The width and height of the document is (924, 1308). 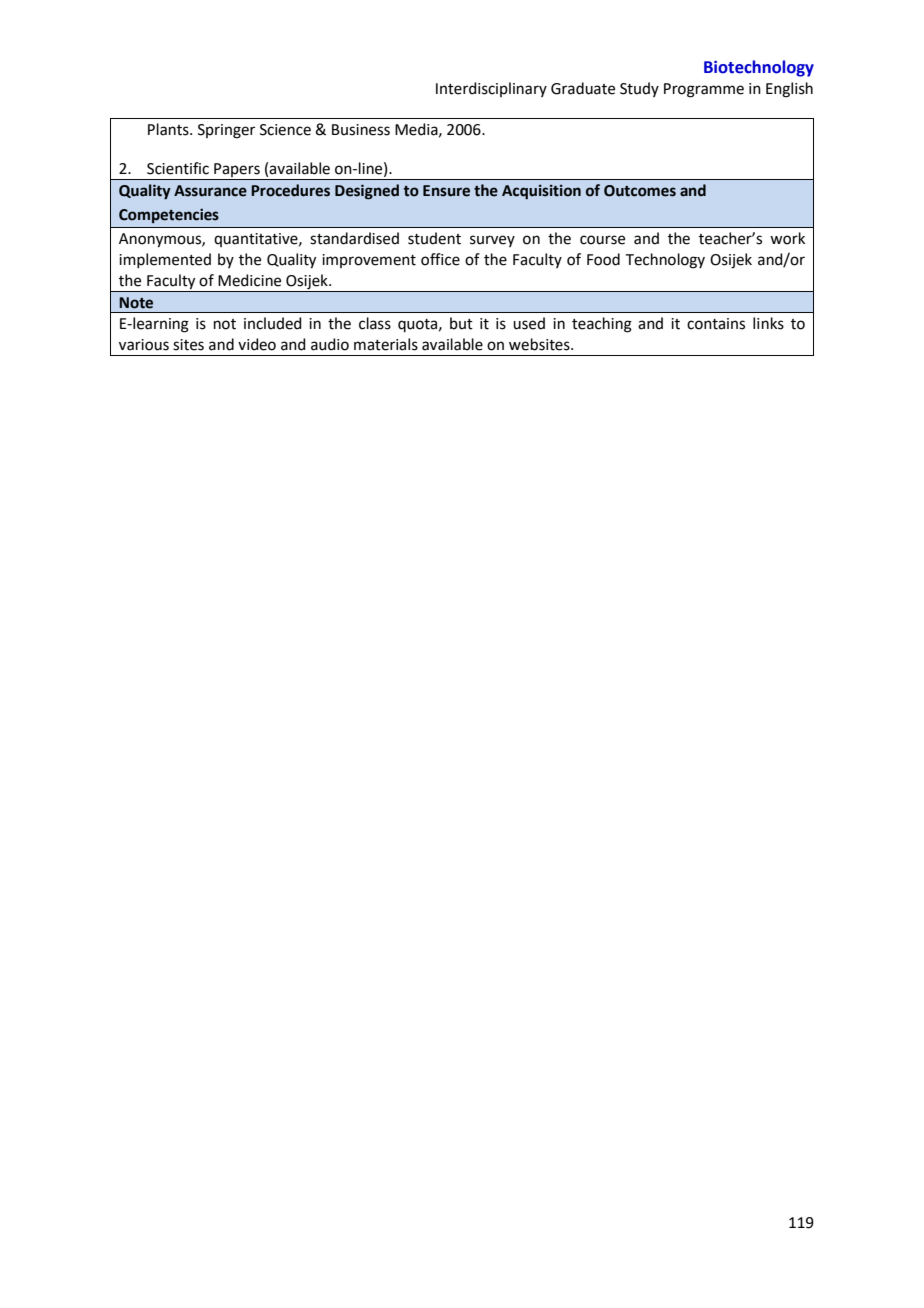 What do you see at coordinates (491, 89) in the document?
I see `Interdisciplinary` at bounding box center [491, 89].
